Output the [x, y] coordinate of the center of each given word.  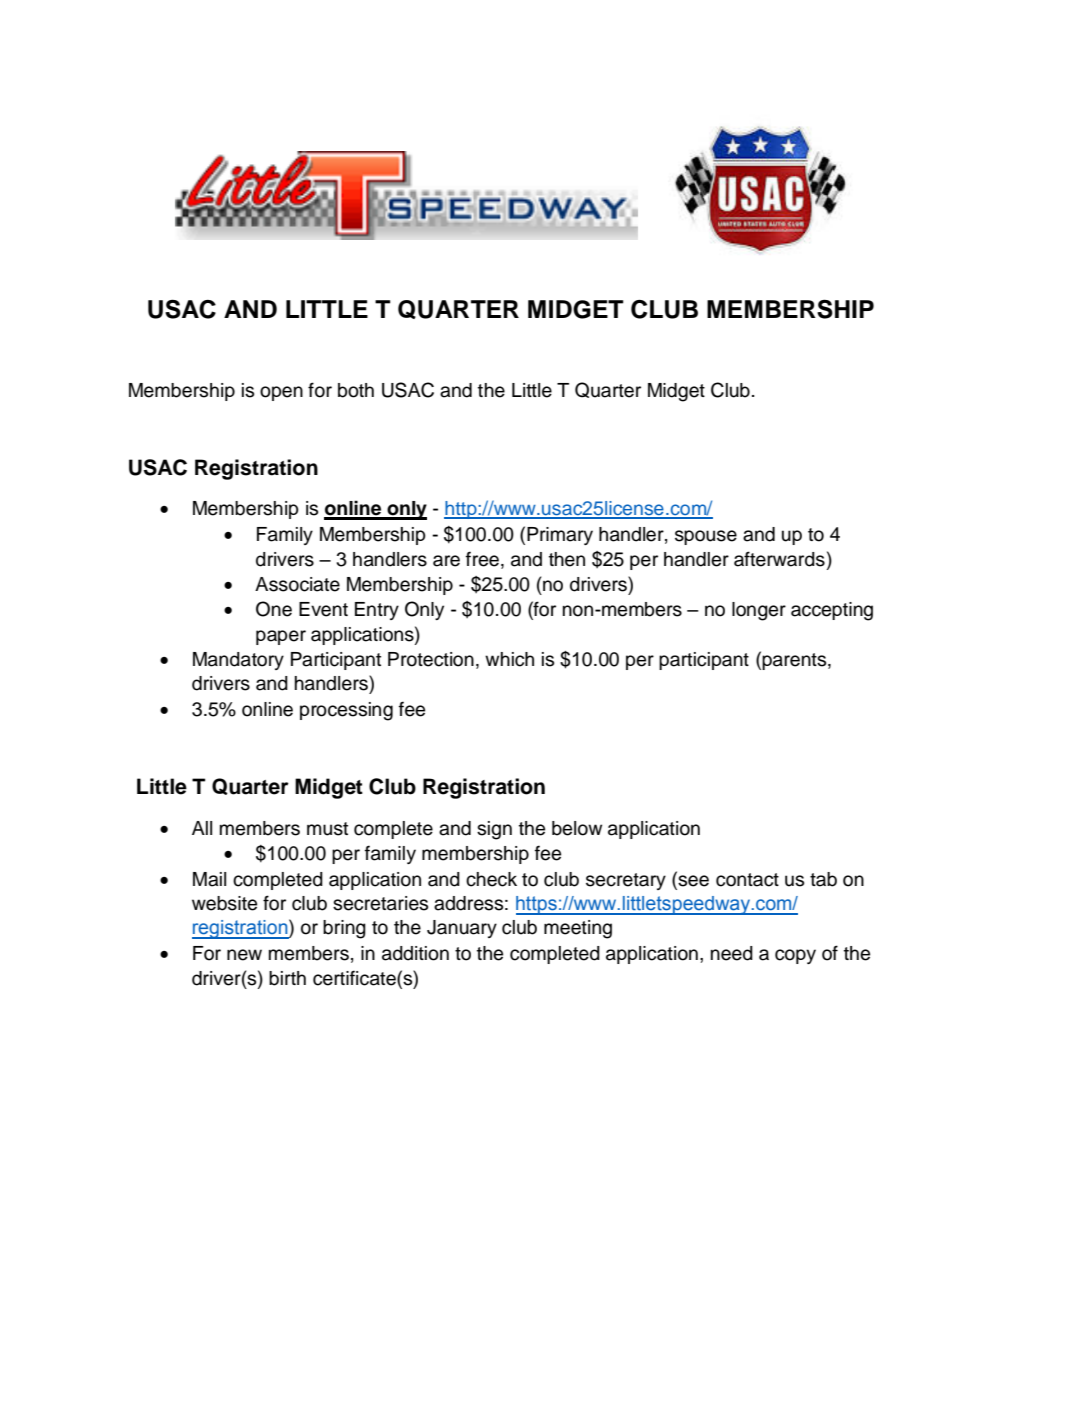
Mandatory [238, 661]
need [732, 953]
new [244, 955]
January [462, 929]
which [509, 659]
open [281, 393]
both [356, 390]
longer [759, 611]
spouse [706, 537]
